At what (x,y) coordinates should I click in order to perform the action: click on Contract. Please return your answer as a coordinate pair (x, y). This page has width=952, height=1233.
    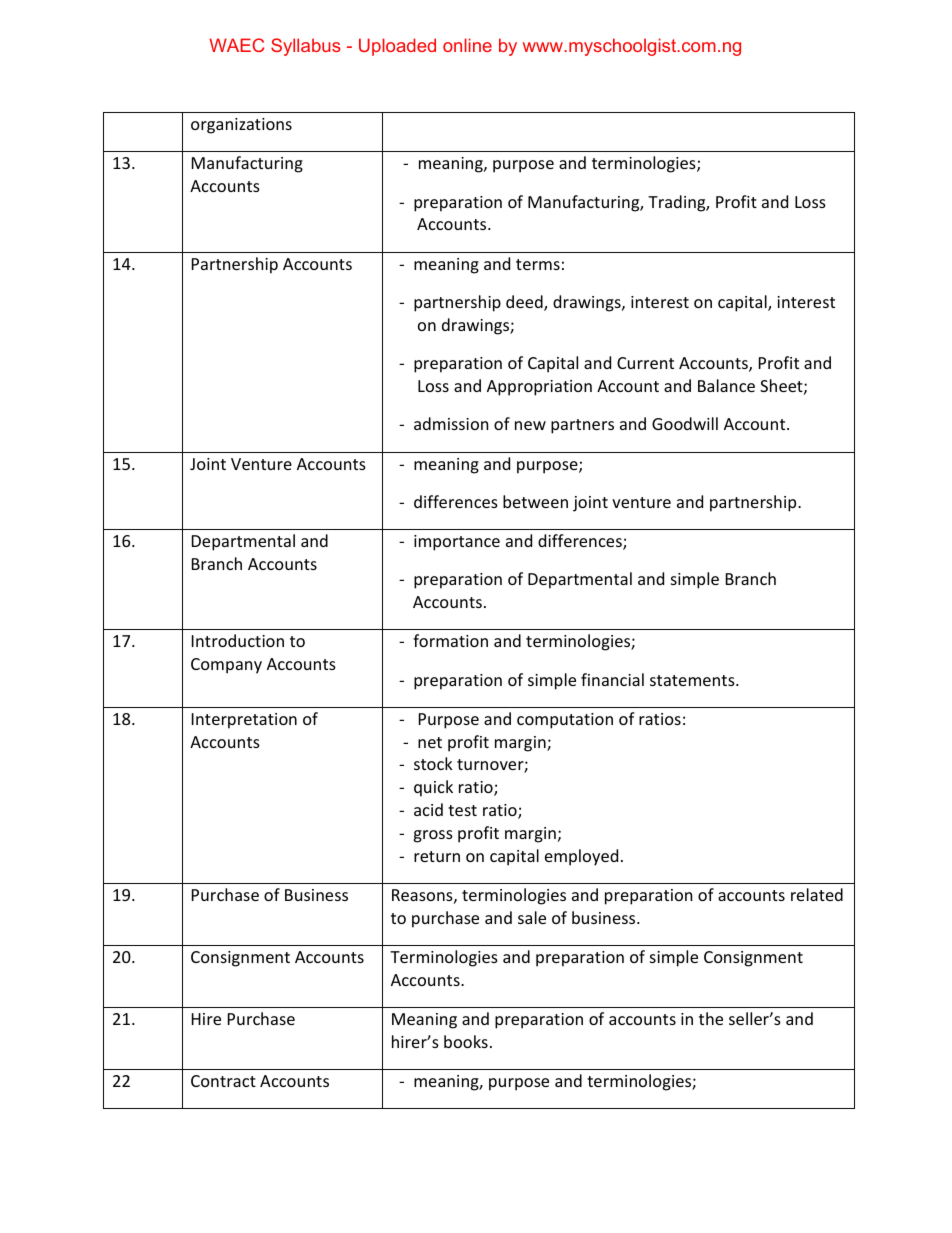
    Looking at the image, I should click on (223, 1081).
